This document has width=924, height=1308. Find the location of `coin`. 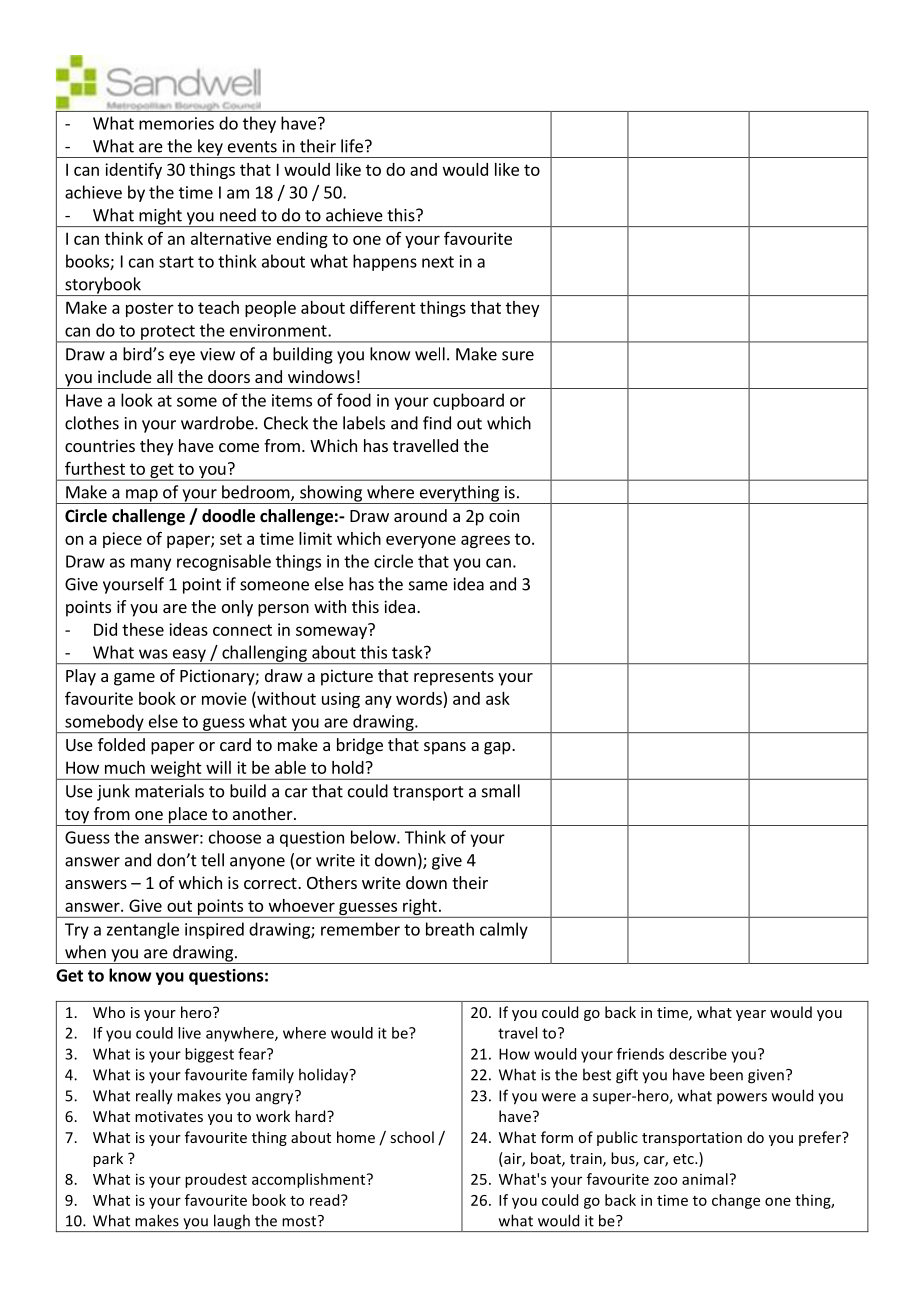

coin is located at coordinates (504, 515).
